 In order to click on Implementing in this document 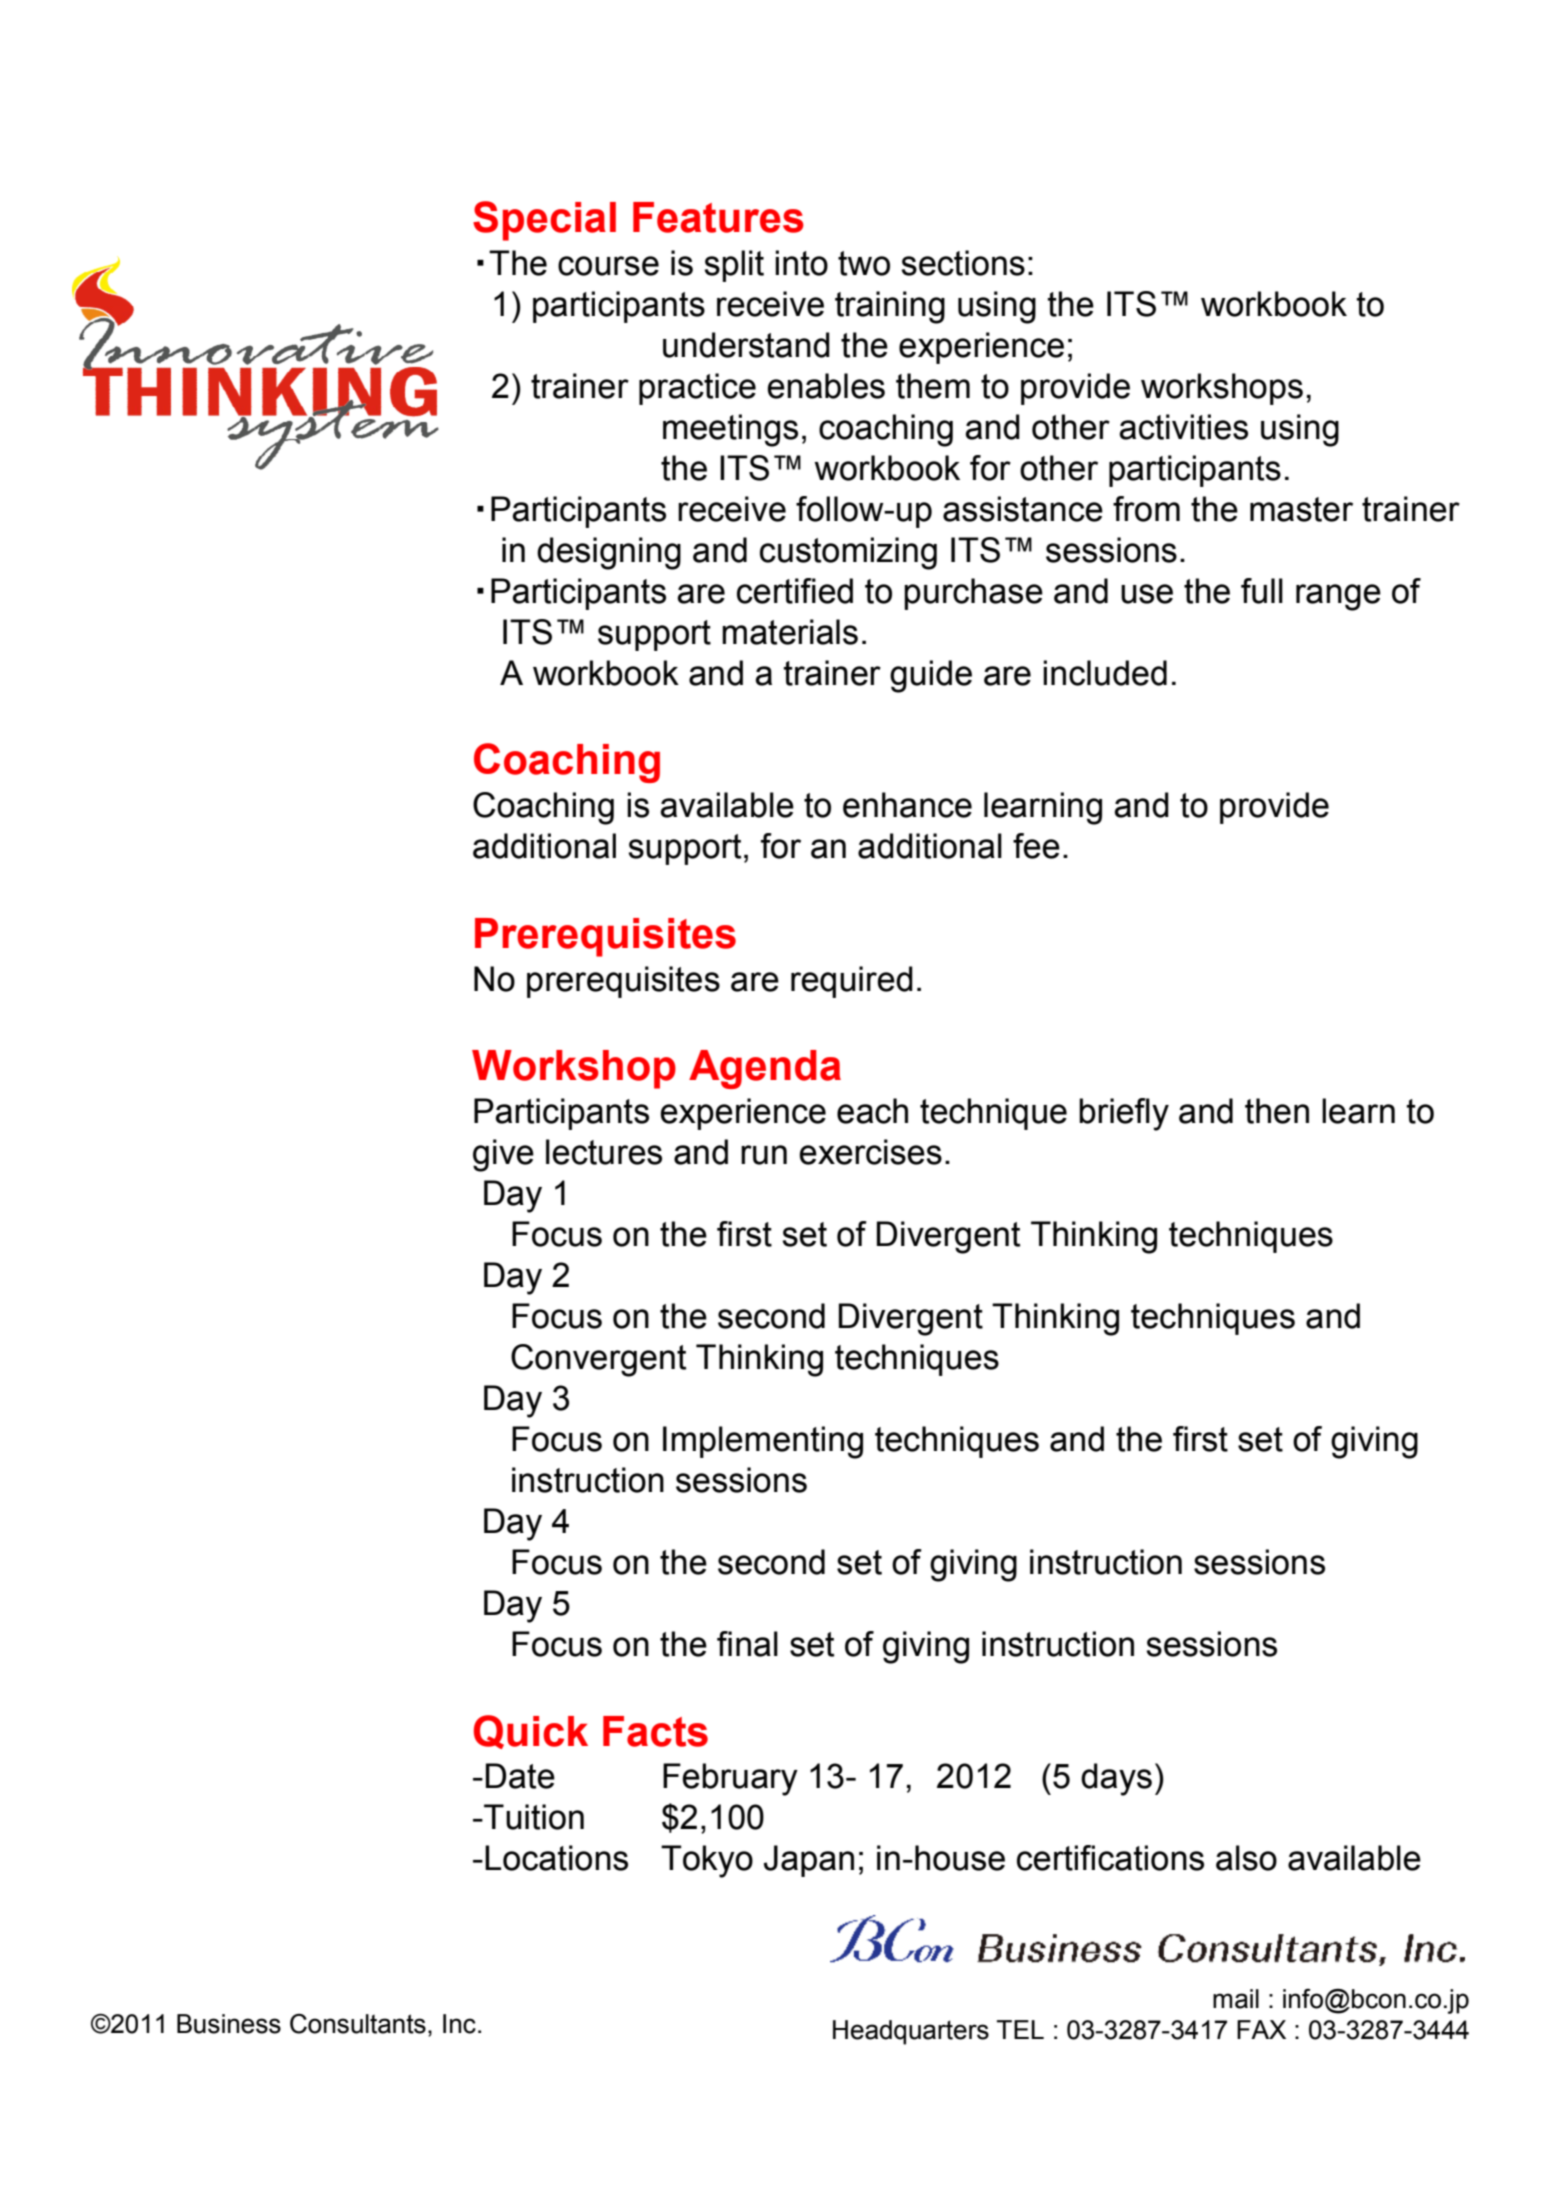, I will do `click(763, 1442)`.
